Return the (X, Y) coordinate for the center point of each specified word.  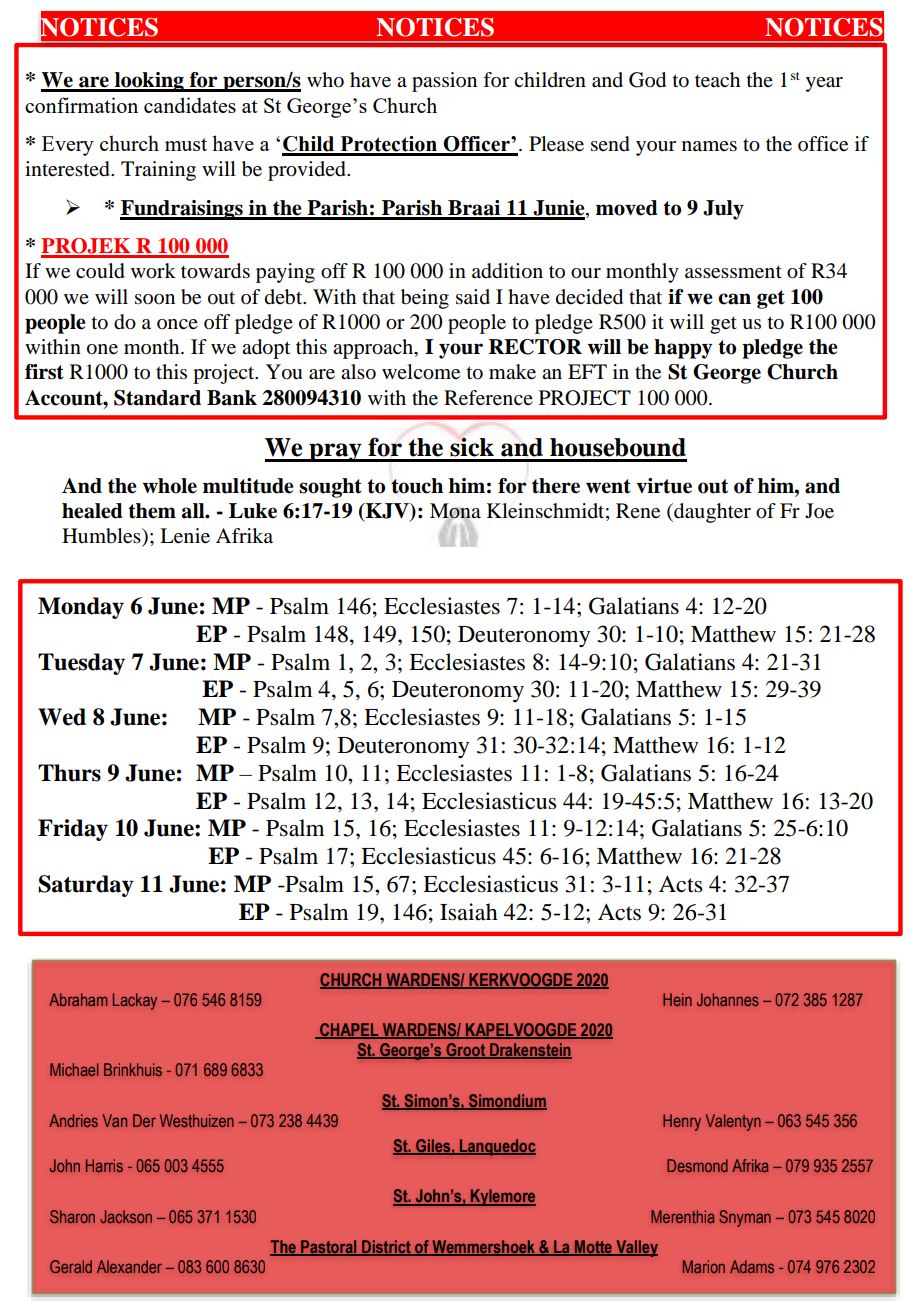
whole (170, 486)
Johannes (728, 999)
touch (417, 486)
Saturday (86, 886)
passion (444, 82)
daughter (711, 513)
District (386, 1248)
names (709, 146)
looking (149, 82)
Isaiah (469, 912)
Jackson (126, 1216)
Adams (752, 1266)
